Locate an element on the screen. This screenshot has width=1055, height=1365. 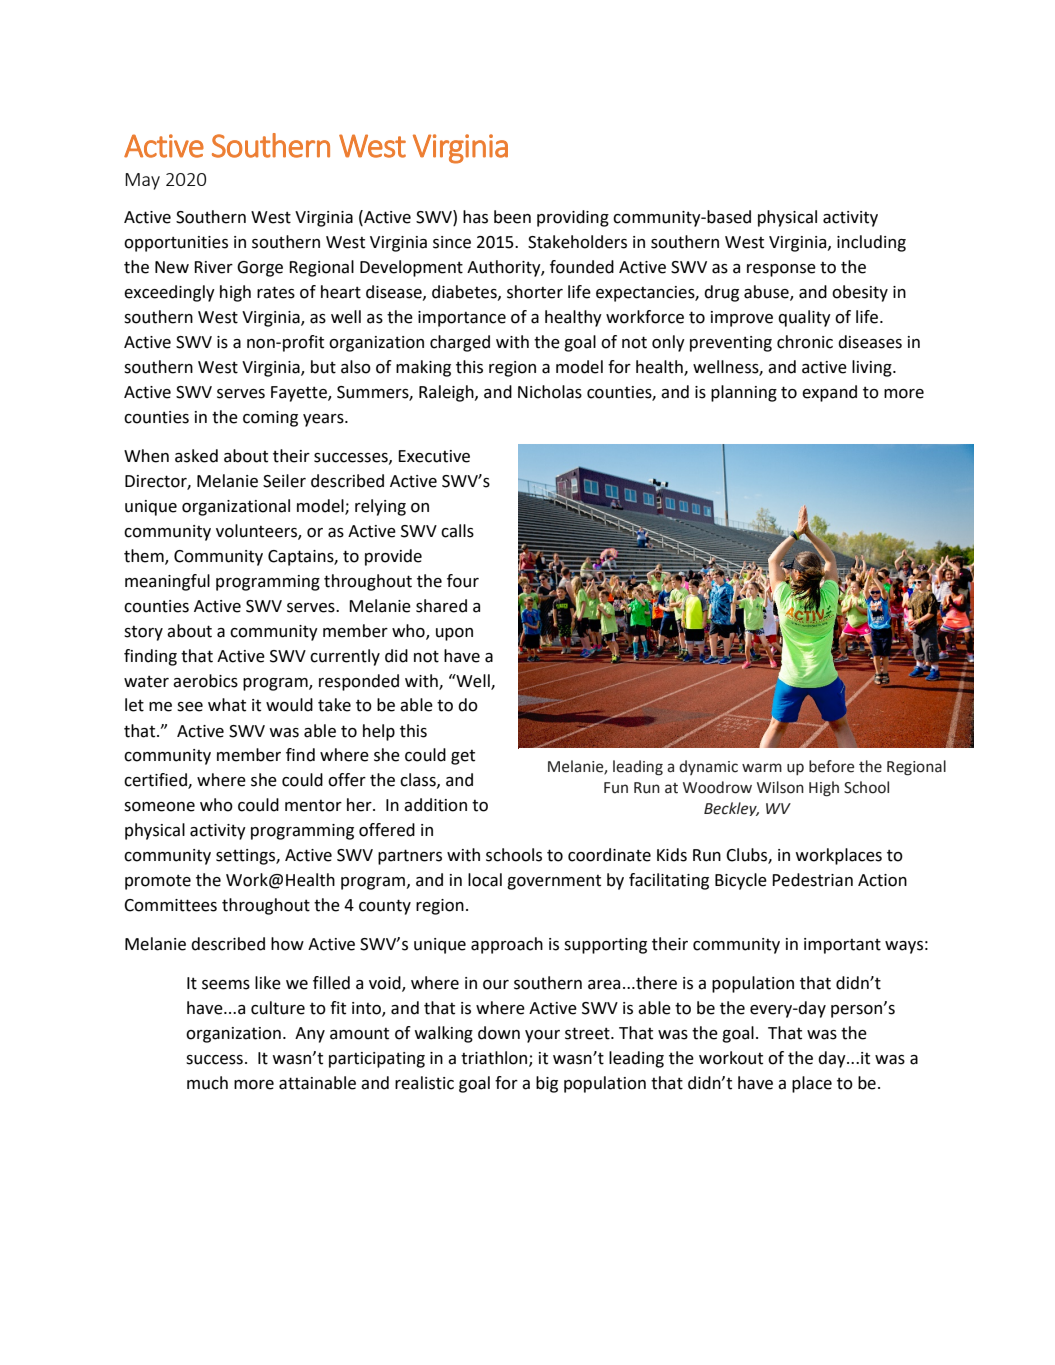
including is located at coordinates (871, 243).
